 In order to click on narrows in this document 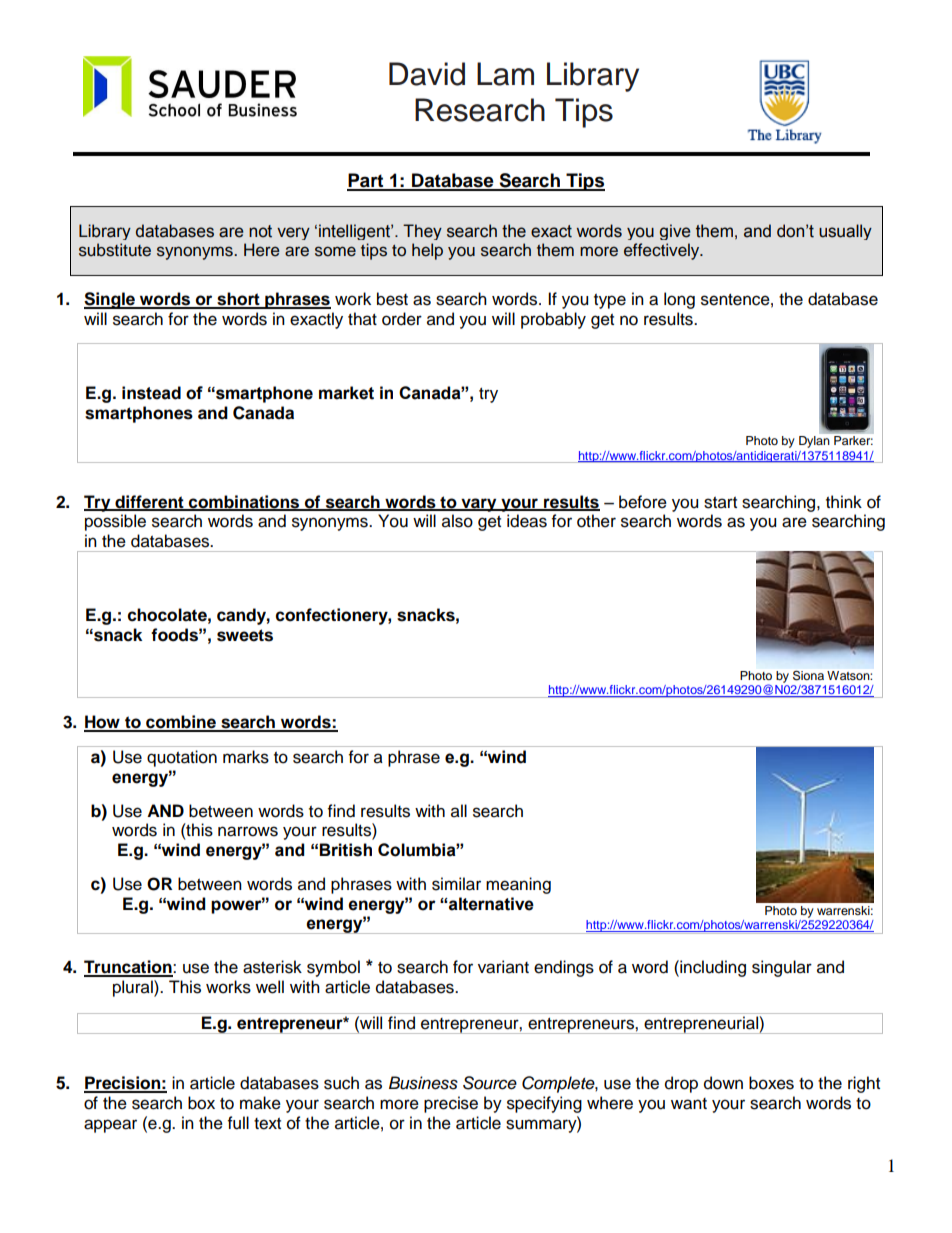, I will do `click(248, 831)`.
